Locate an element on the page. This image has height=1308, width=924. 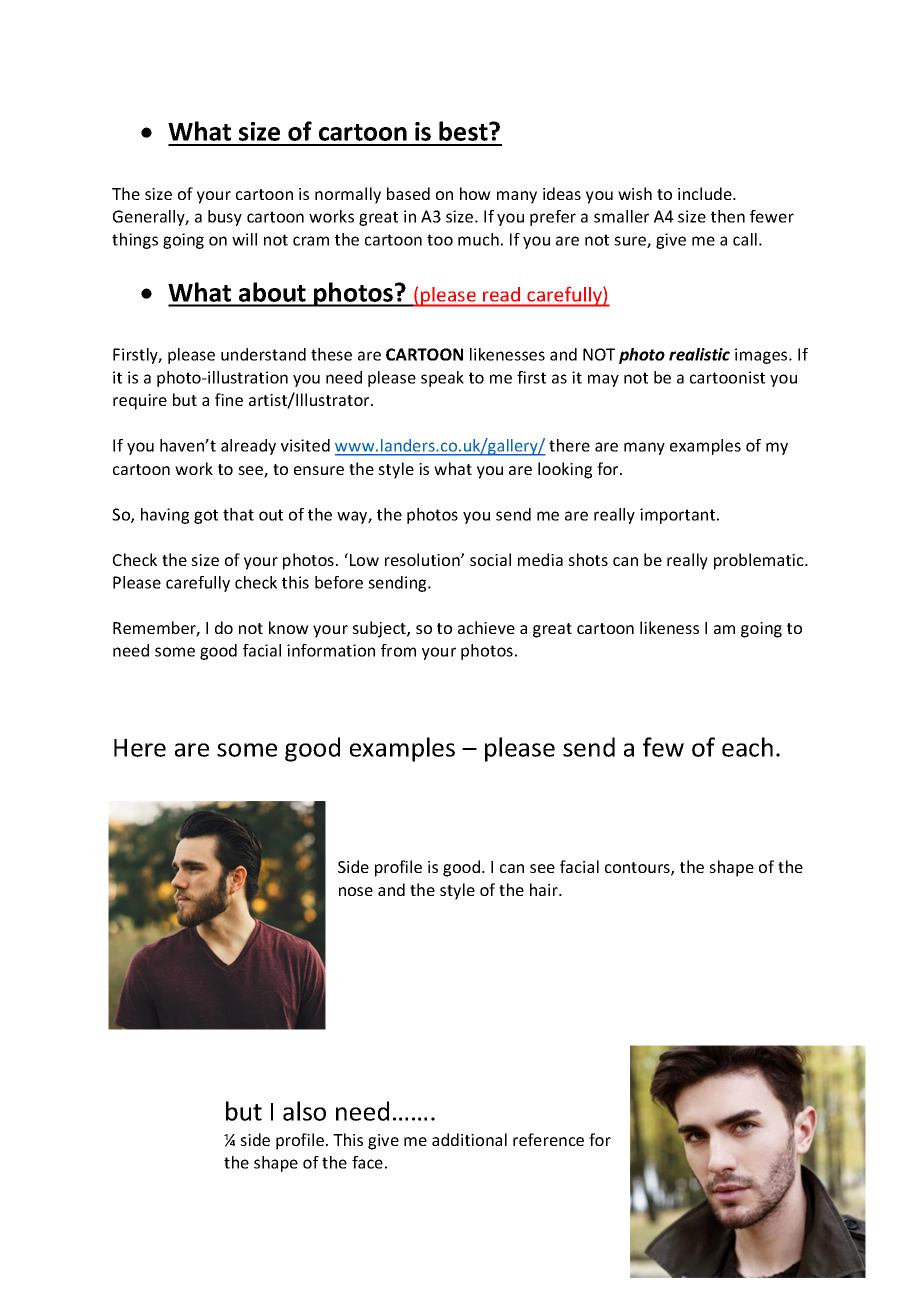
much is located at coordinates (478, 239).
